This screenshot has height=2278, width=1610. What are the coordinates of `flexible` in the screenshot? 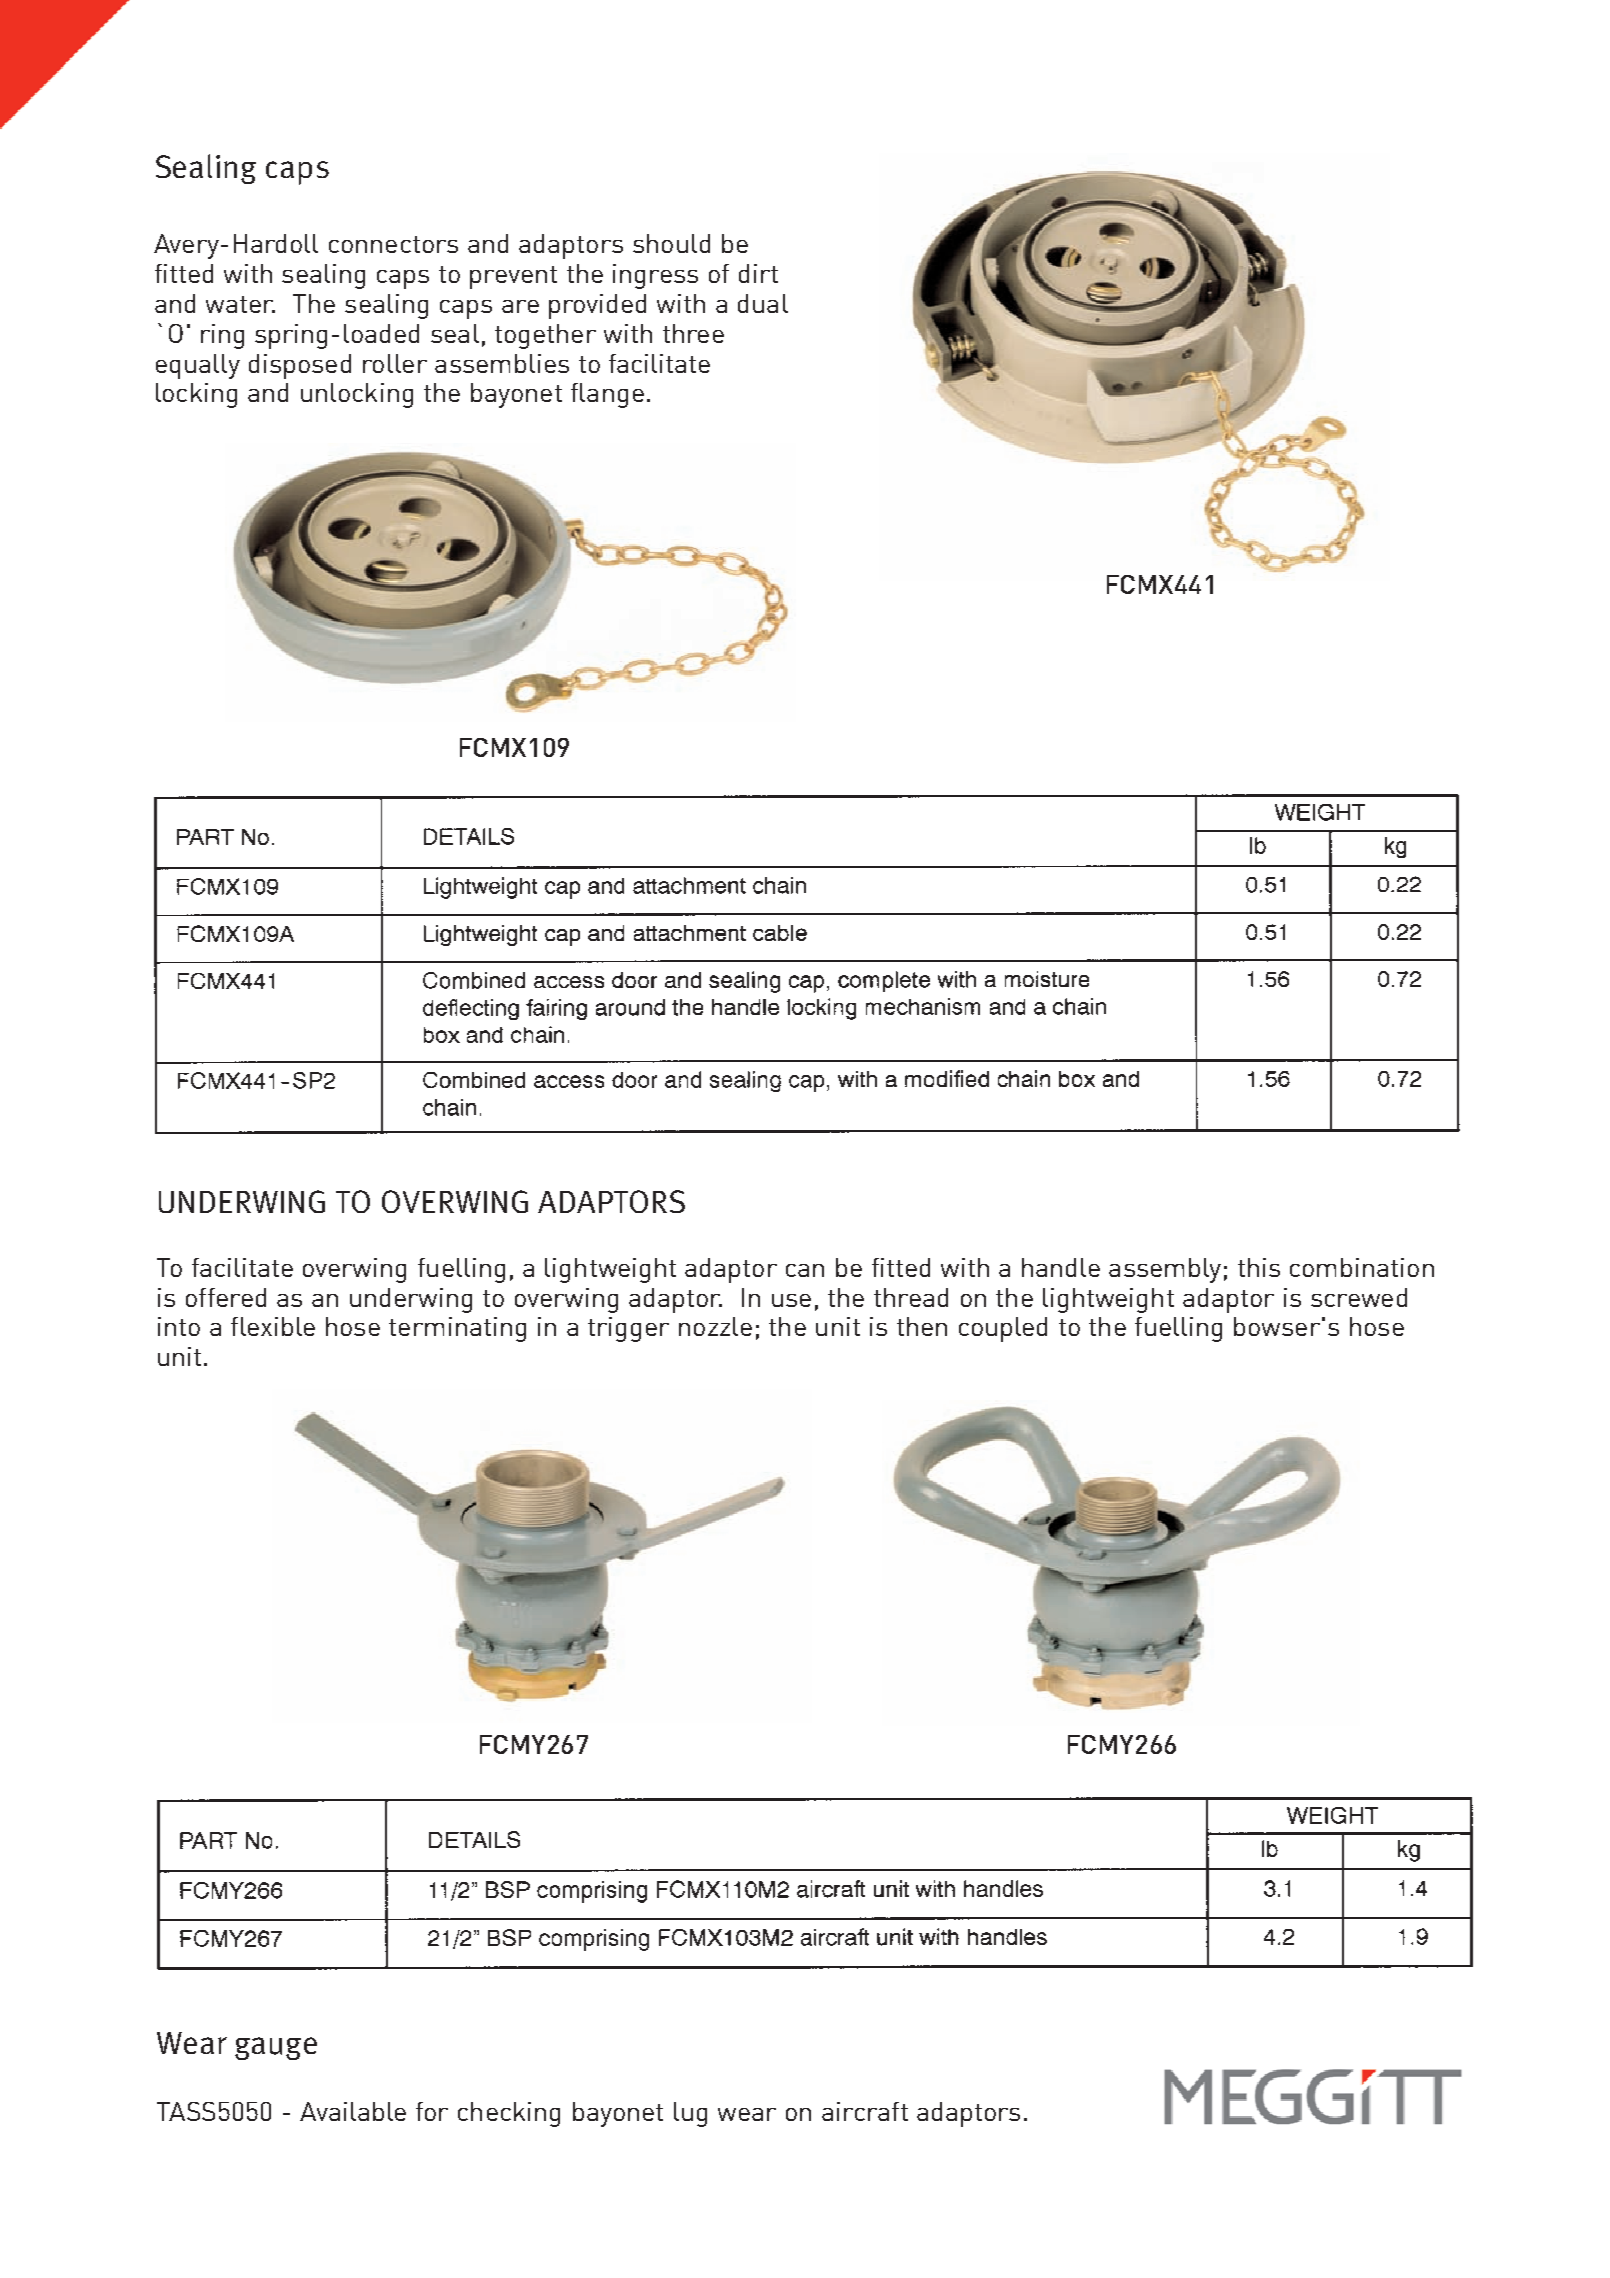 It's located at (273, 1326).
